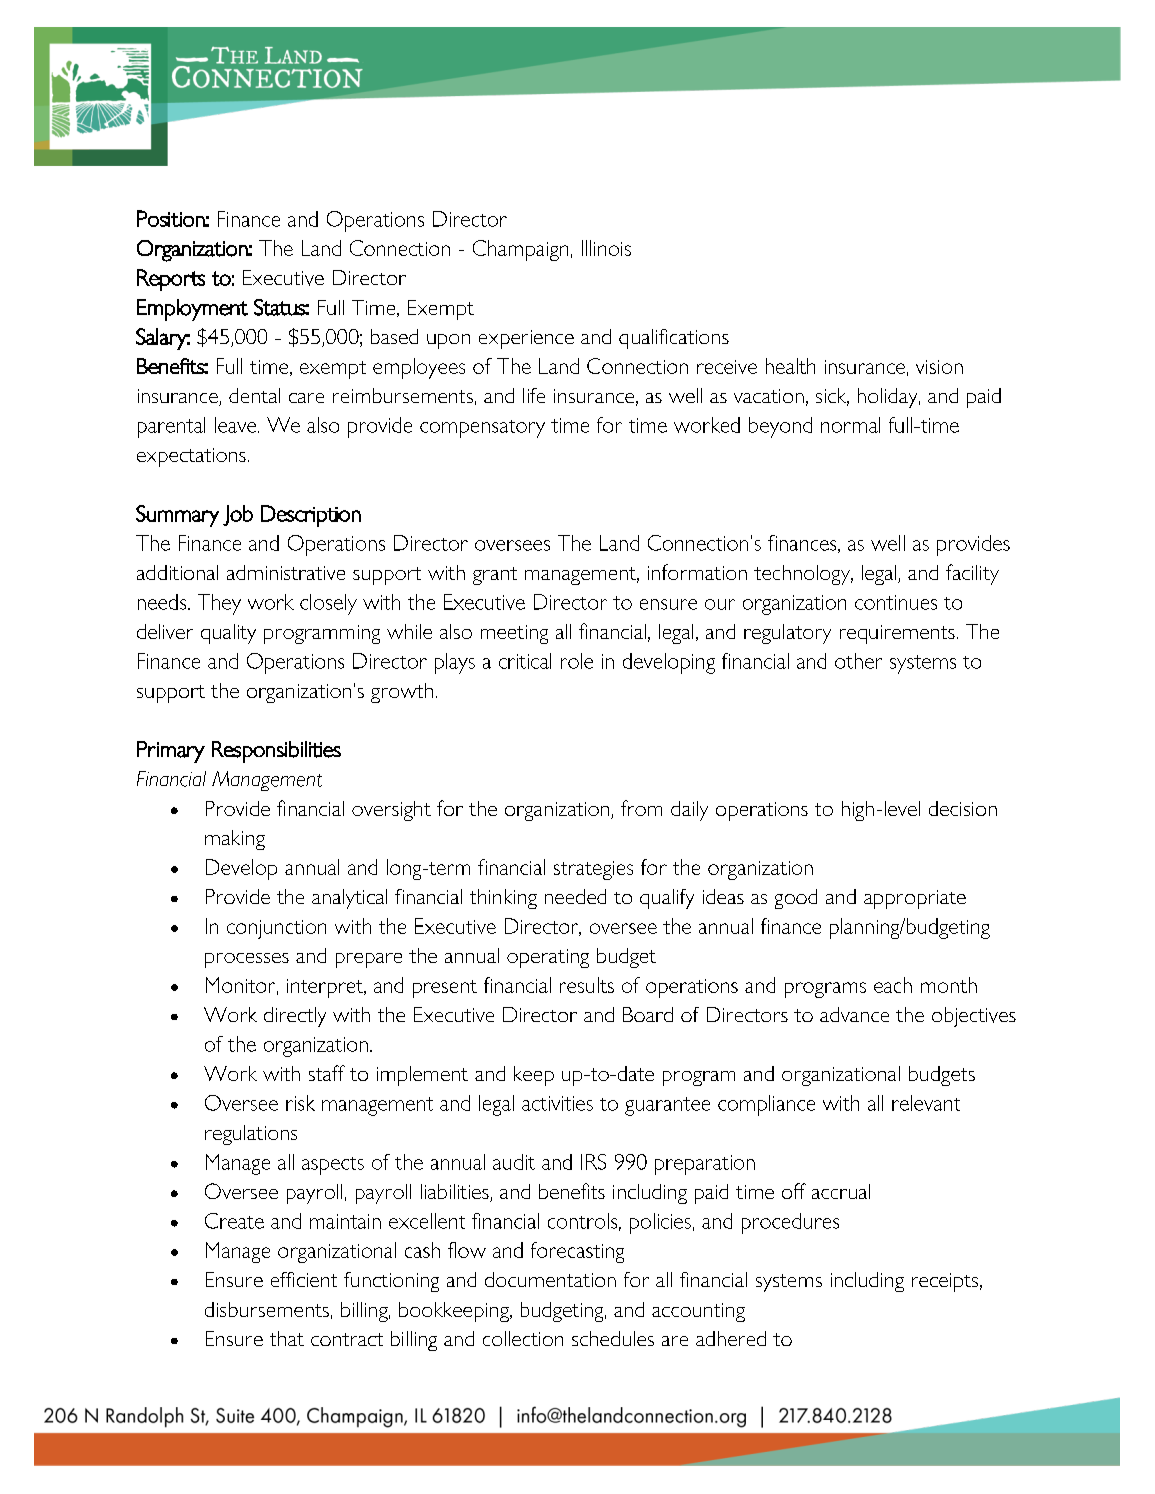 Image resolution: width=1155 pixels, height=1494 pixels. I want to click on advance, so click(854, 1014).
